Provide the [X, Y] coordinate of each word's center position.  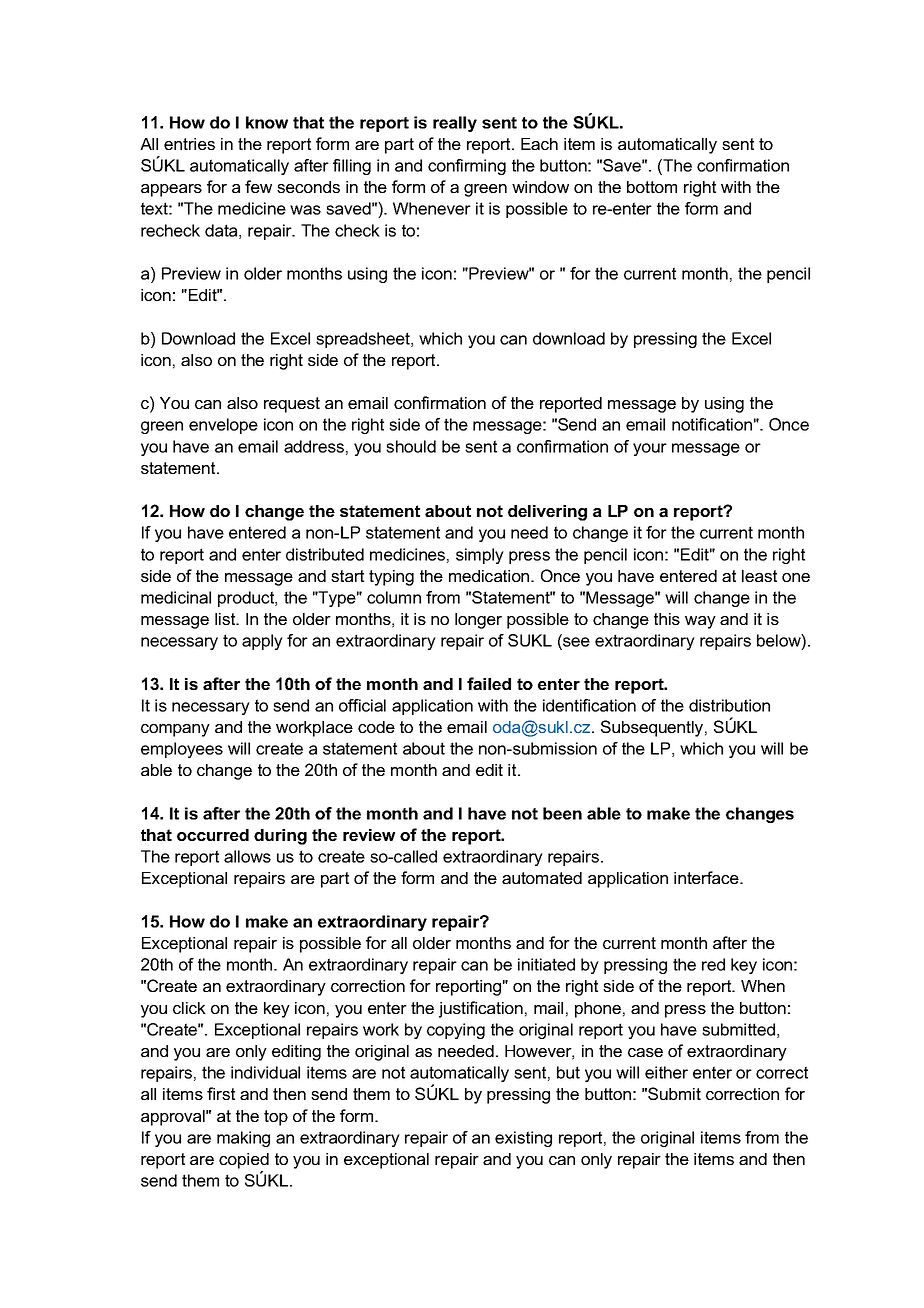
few [258, 186]
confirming [467, 167]
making [243, 1139]
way [700, 622]
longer [478, 621]
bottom [652, 187]
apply [262, 642]
